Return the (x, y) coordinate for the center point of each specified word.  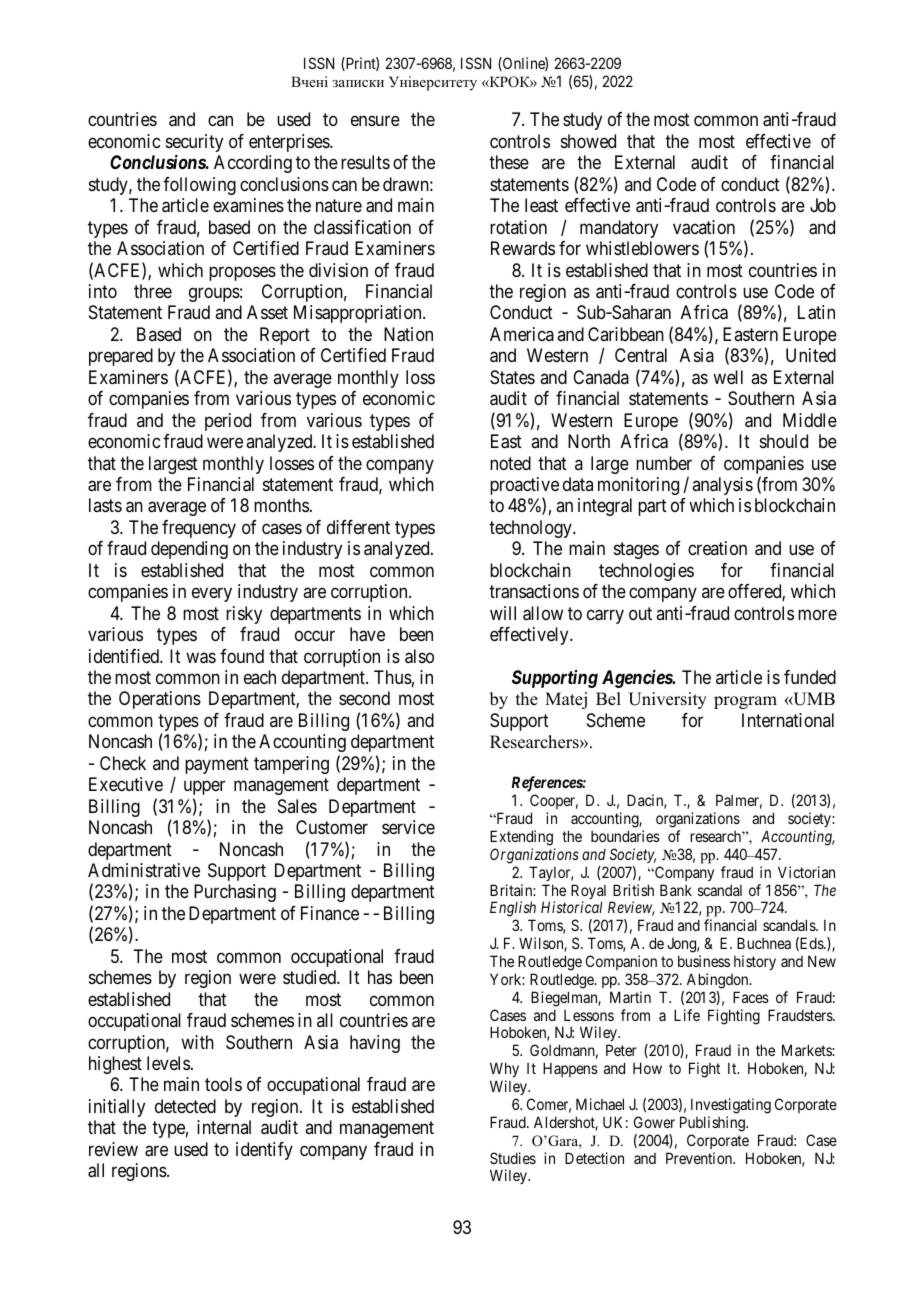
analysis (722, 486)
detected (185, 1106)
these (509, 162)
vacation (704, 227)
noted (510, 463)
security (194, 143)
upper (204, 788)
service (408, 827)
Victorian (806, 872)
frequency (199, 529)
